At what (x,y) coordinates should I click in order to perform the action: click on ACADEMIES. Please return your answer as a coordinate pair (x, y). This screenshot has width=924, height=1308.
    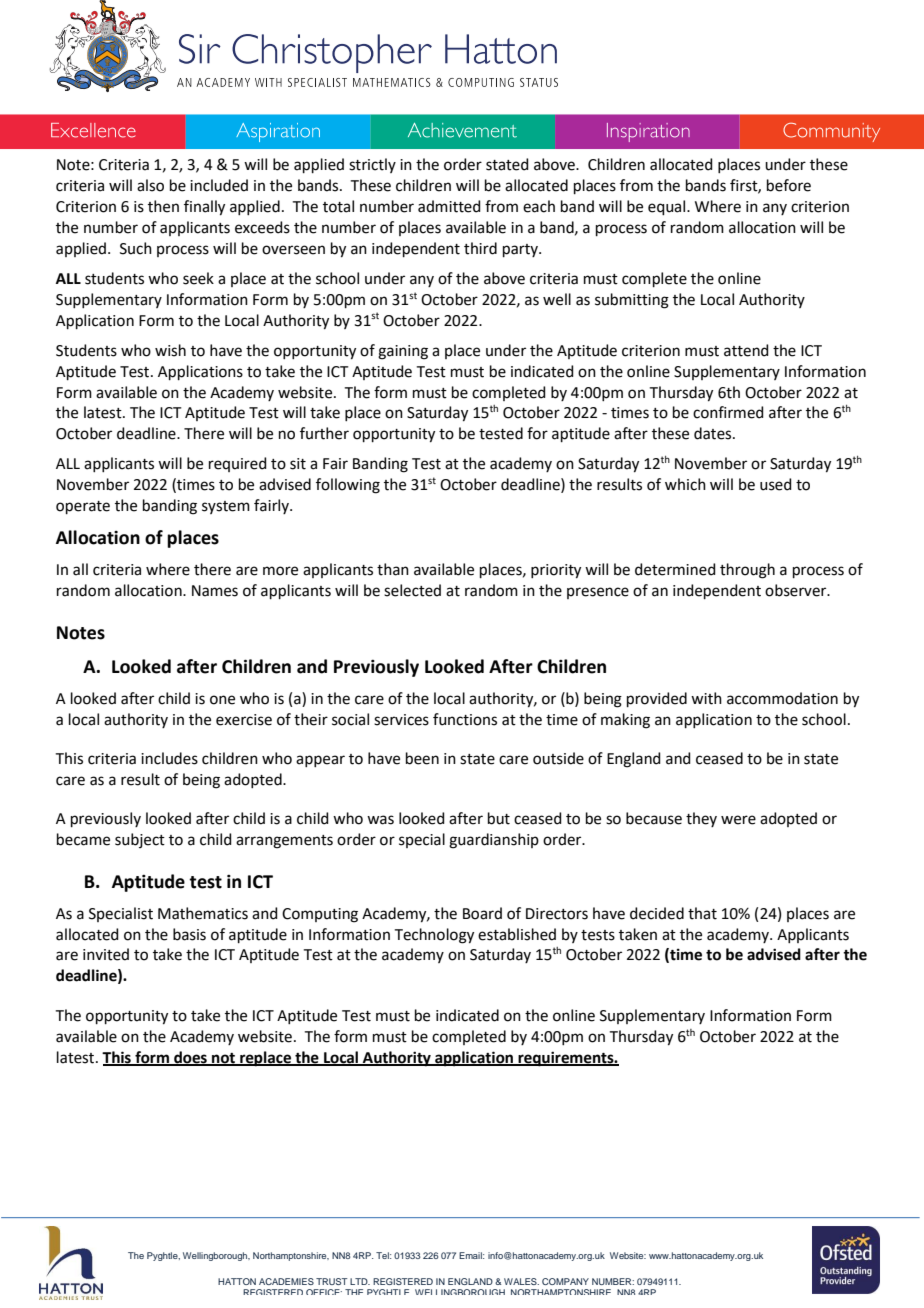
    Looking at the image, I should click on (286, 1281).
